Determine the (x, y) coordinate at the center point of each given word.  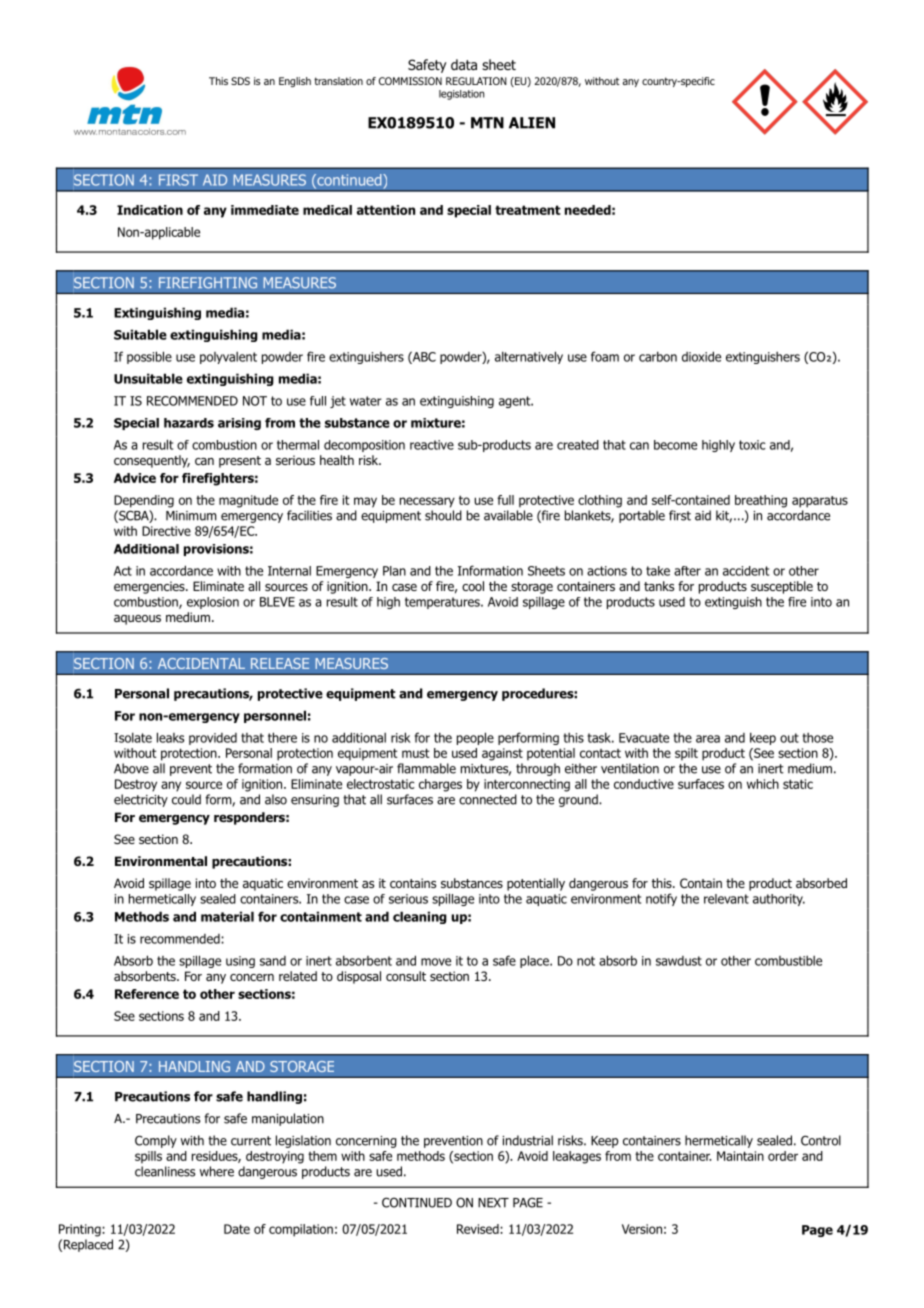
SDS (240, 81)
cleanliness (165, 1171)
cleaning (420, 917)
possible (149, 357)
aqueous (137, 620)
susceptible (782, 587)
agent (515, 402)
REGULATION (476, 81)
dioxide (701, 356)
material (227, 916)
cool (473, 586)
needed (588, 210)
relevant (726, 899)
